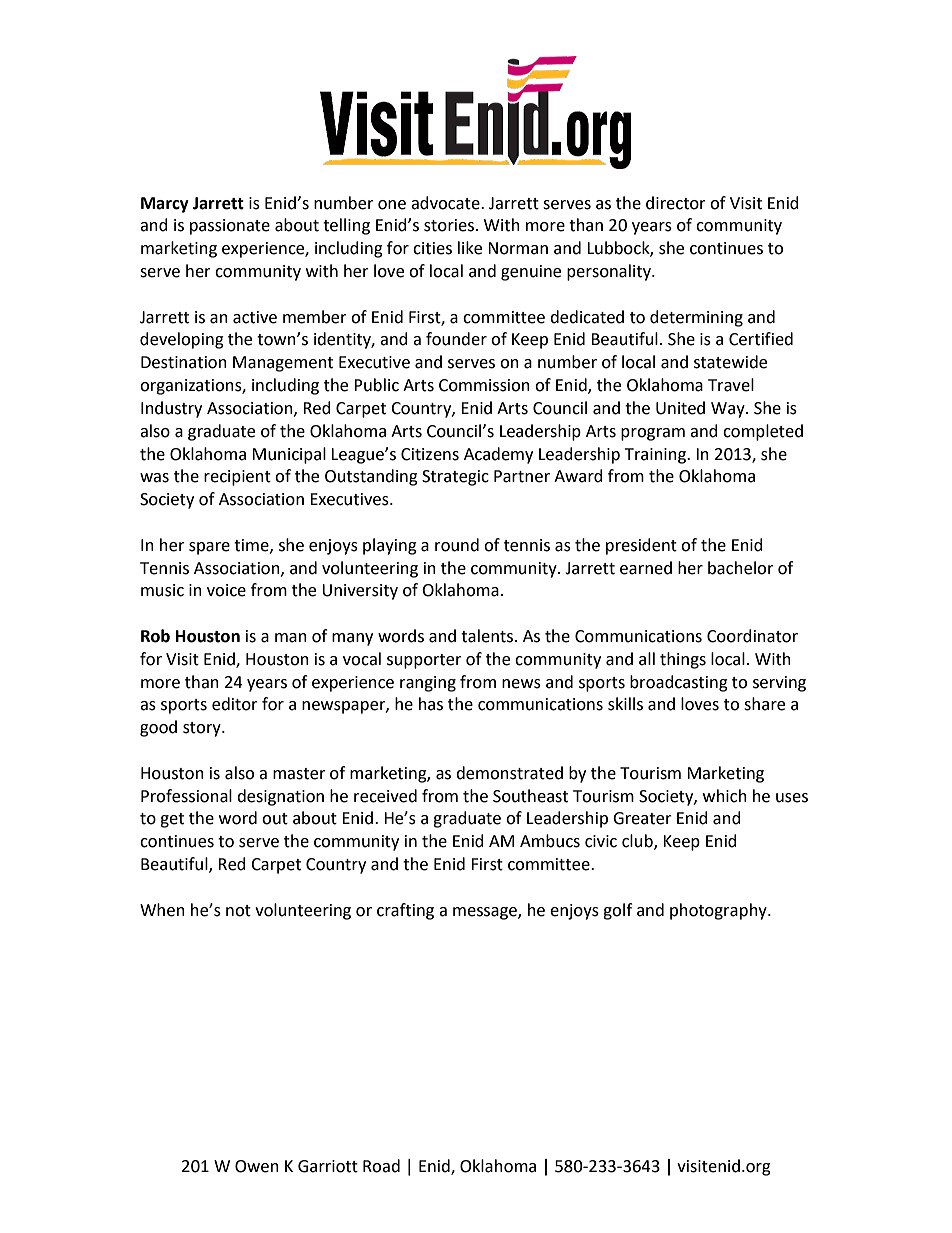  What do you see at coordinates (676, 203) in the page?
I see `director` at bounding box center [676, 203].
